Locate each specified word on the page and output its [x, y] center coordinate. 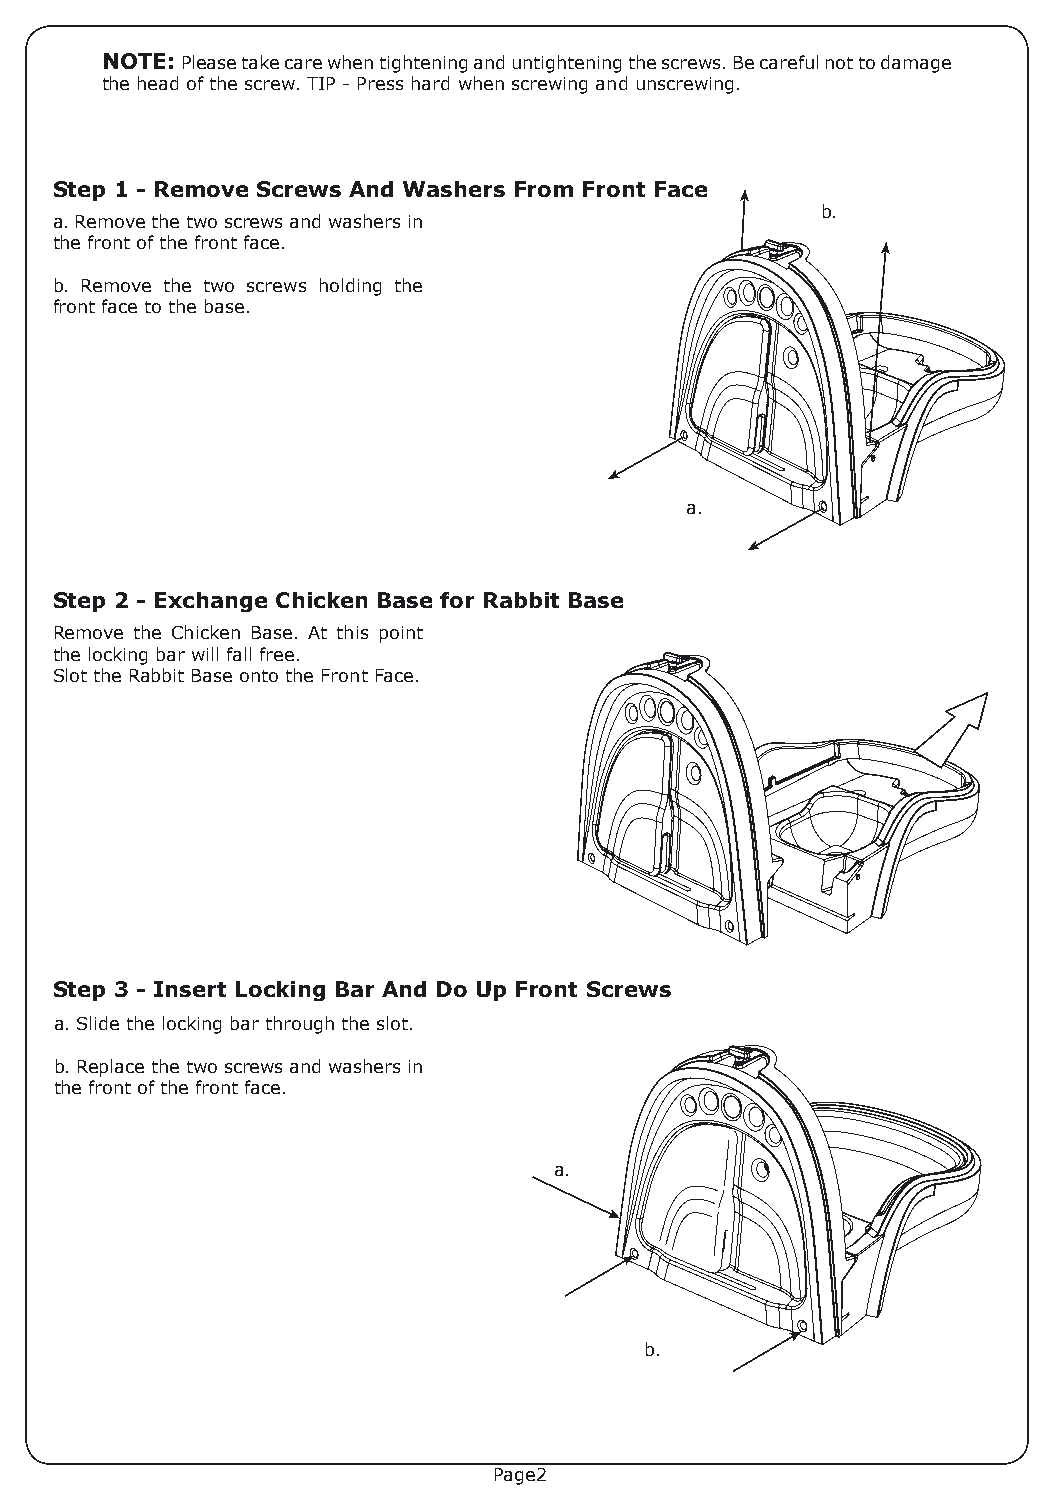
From [544, 189]
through [300, 1025]
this [352, 632]
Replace [111, 1068]
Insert [190, 989]
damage [916, 64]
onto [259, 676]
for [457, 600]
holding [350, 287]
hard [430, 83]
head [158, 83]
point [401, 634]
